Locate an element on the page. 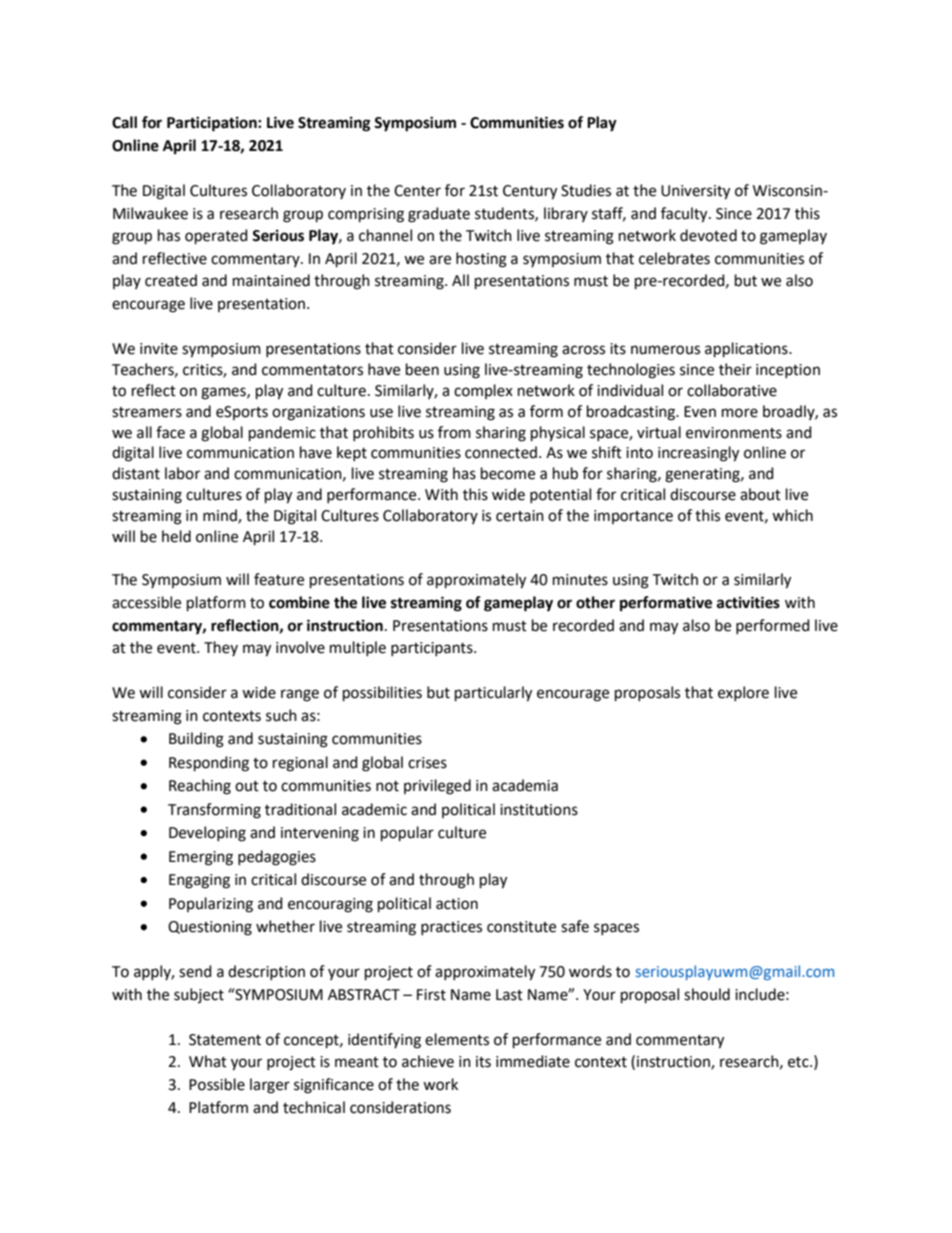  Emerging is located at coordinates (201, 858).
